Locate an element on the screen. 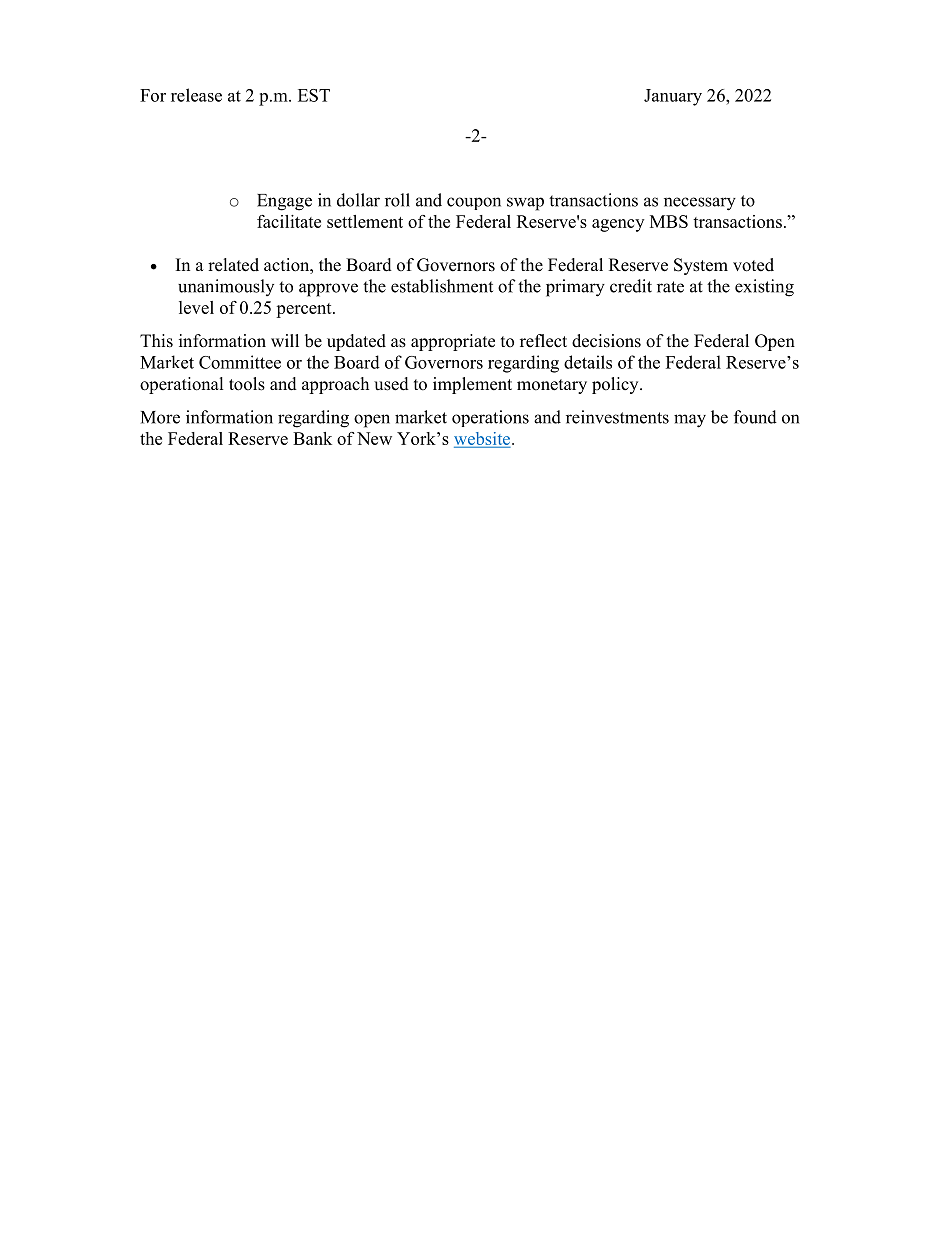 The image size is (952, 1233). Committee is located at coordinates (240, 362).
